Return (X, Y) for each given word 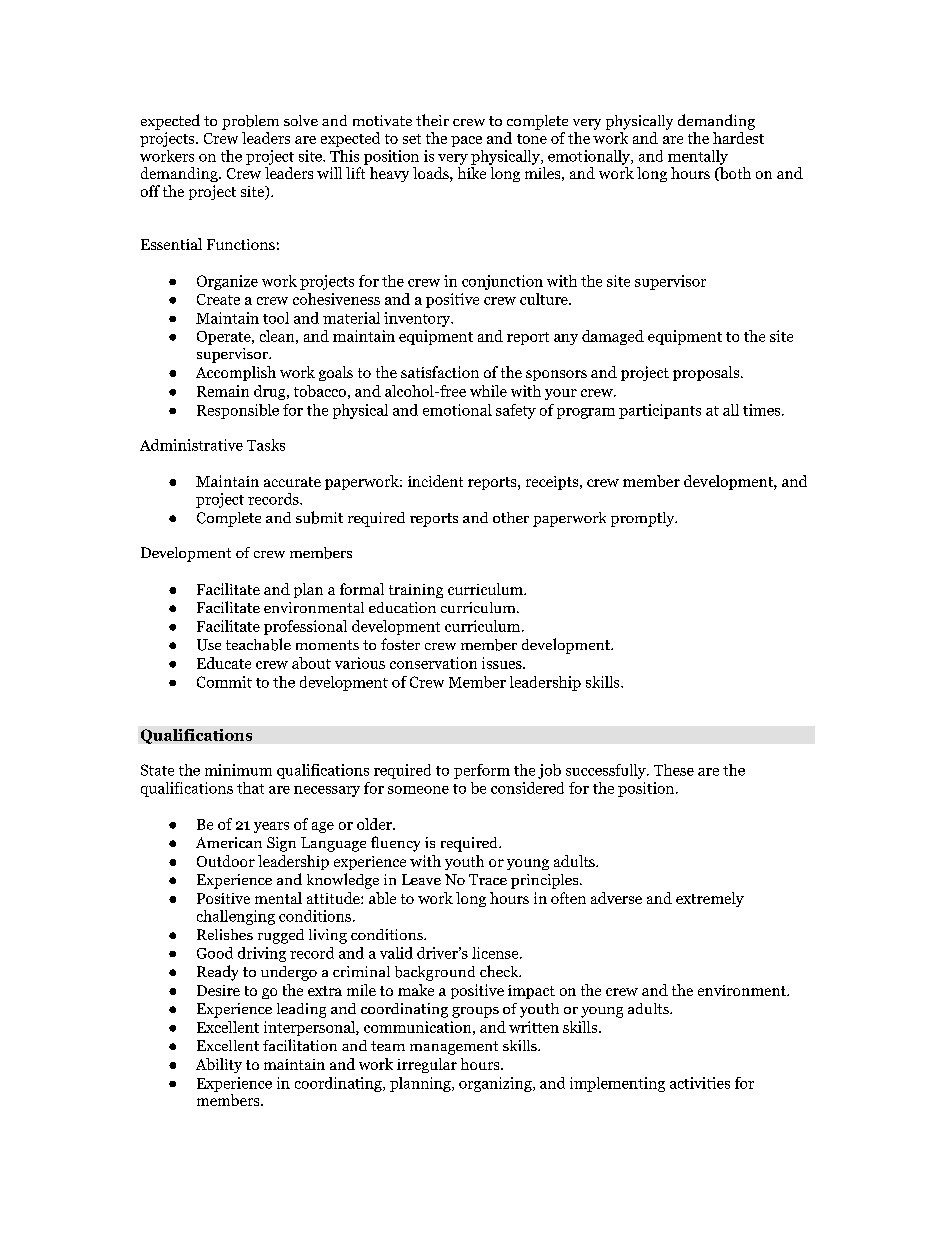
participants (660, 411)
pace (466, 141)
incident (435, 481)
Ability (219, 1065)
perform (482, 771)
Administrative (191, 445)
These (674, 770)
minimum (238, 770)
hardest (738, 136)
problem (250, 122)
